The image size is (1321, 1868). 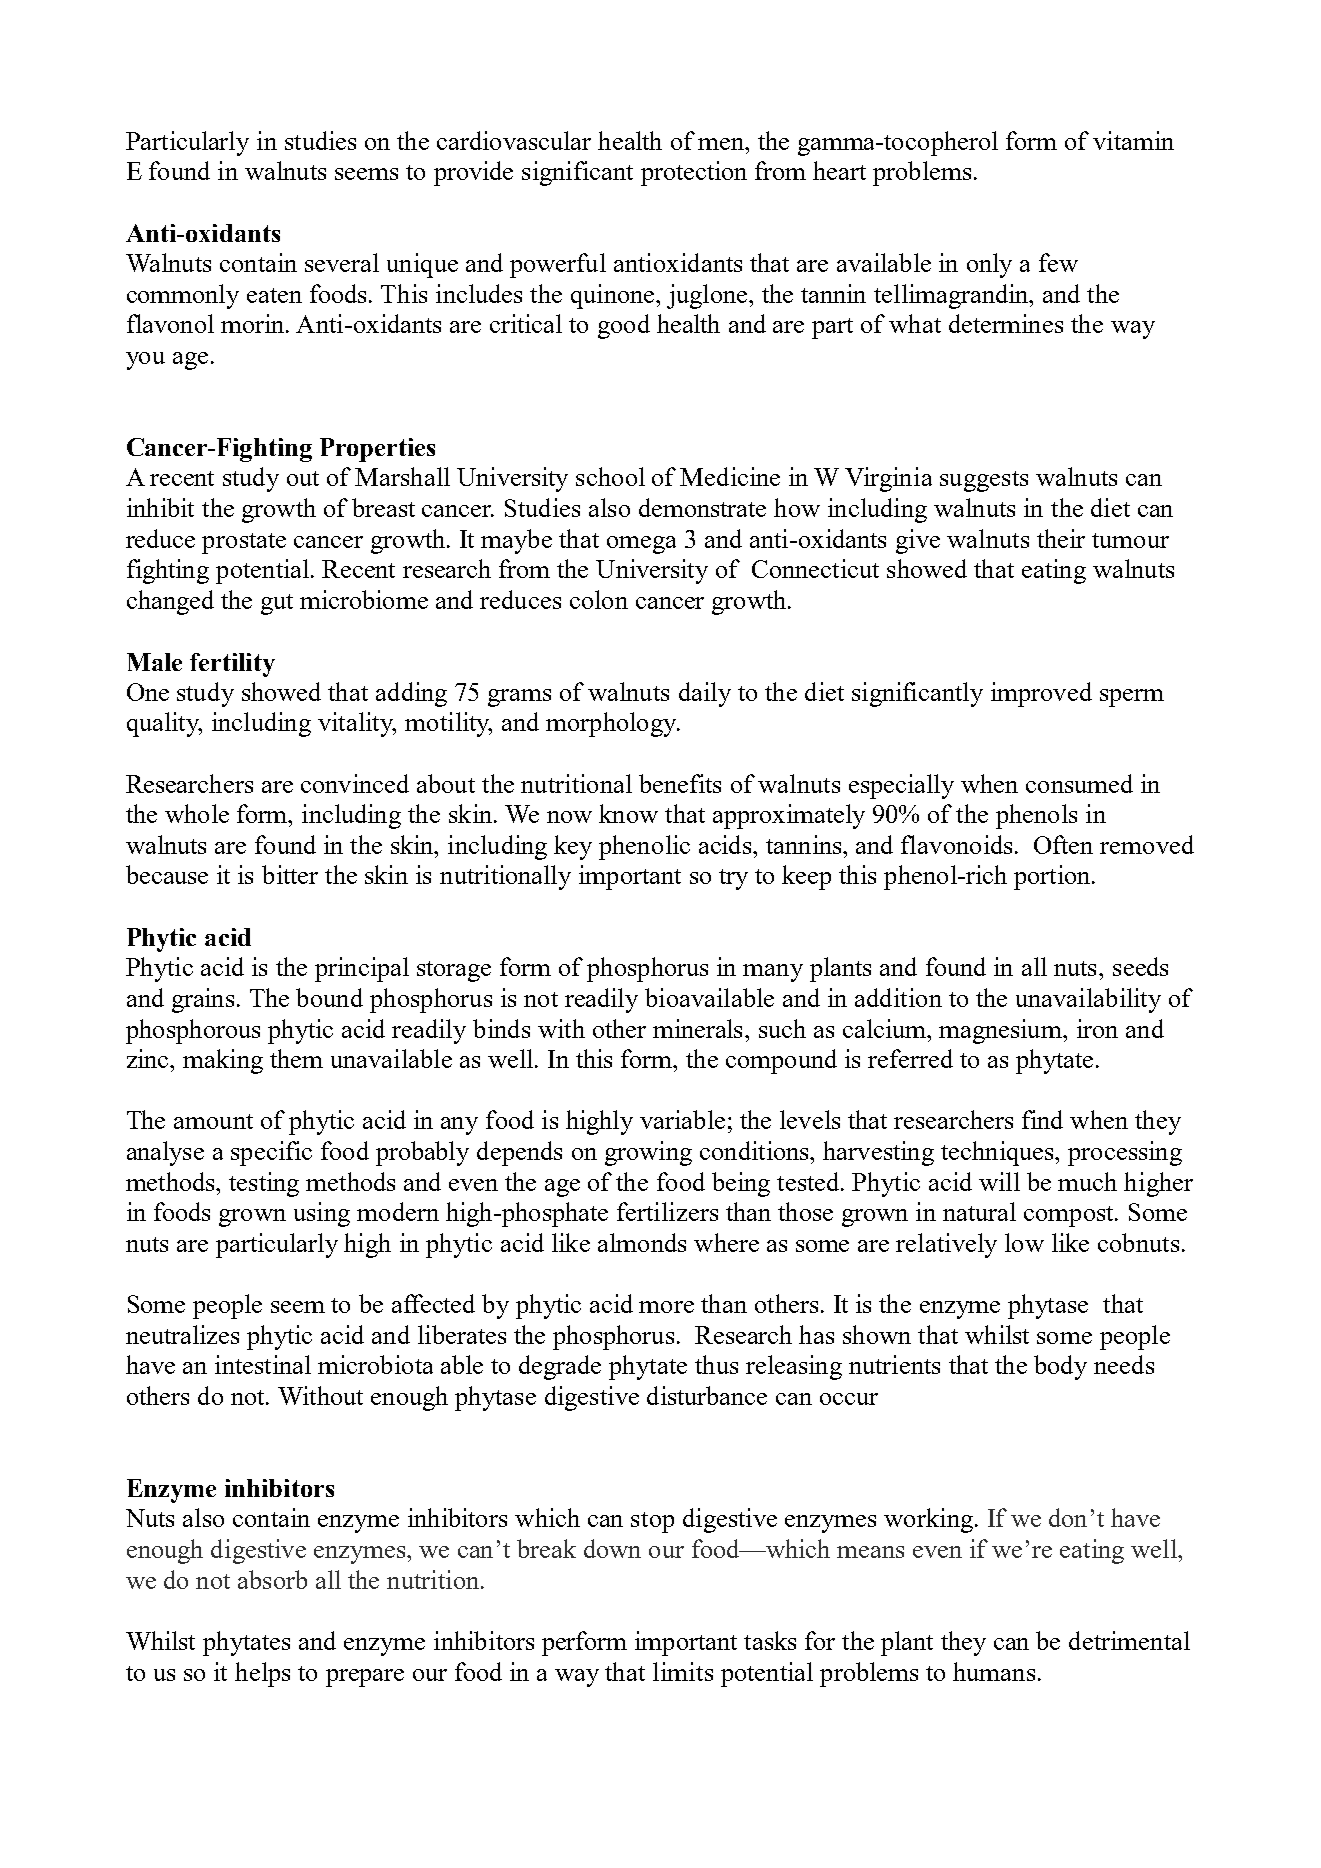 I want to click on several, so click(x=342, y=262).
